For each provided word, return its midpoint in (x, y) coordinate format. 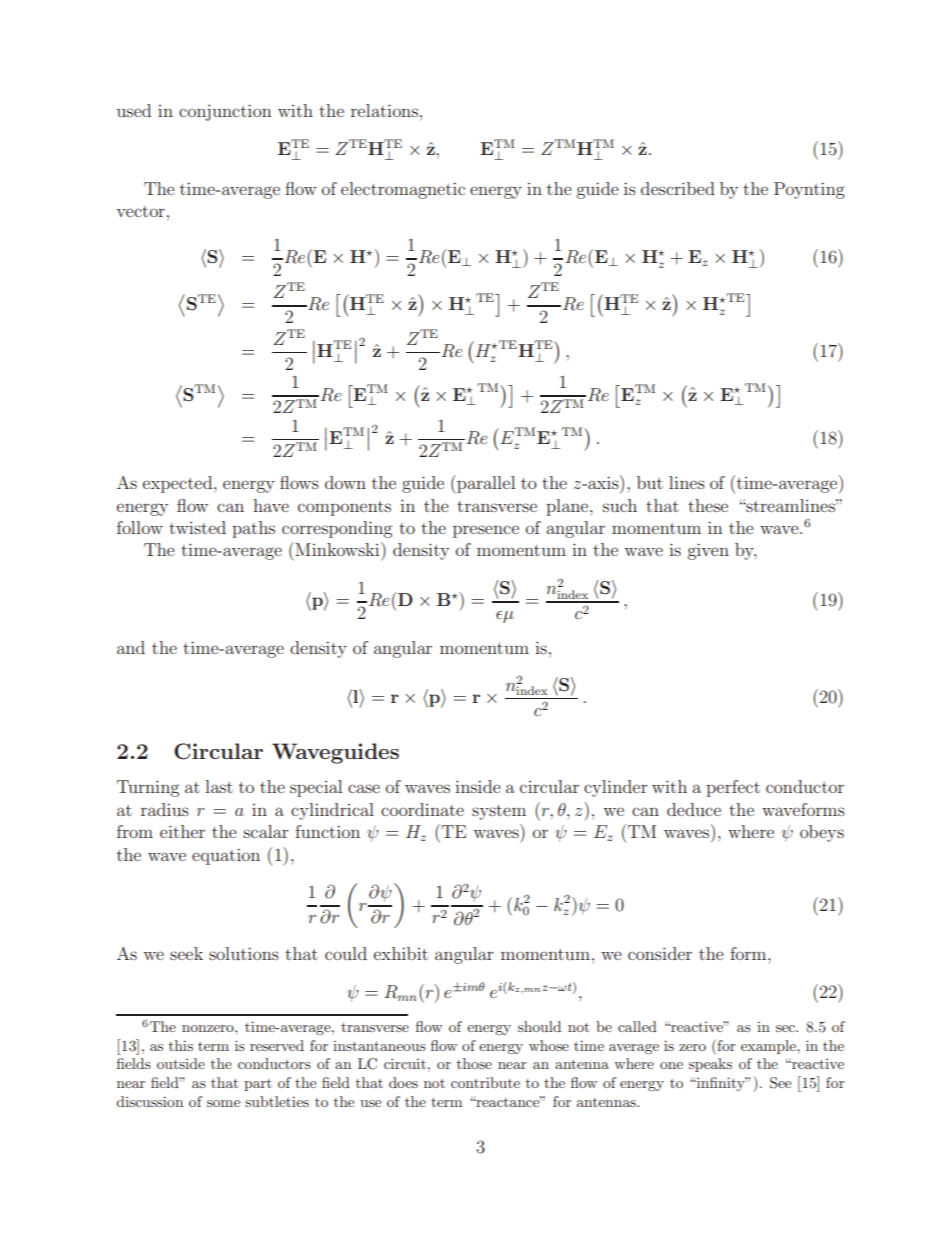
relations (384, 110)
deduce (694, 809)
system (499, 812)
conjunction (225, 112)
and (131, 647)
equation (226, 856)
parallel (485, 484)
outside (181, 1063)
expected (179, 484)
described (678, 188)
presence (486, 531)
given (708, 551)
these (708, 505)
